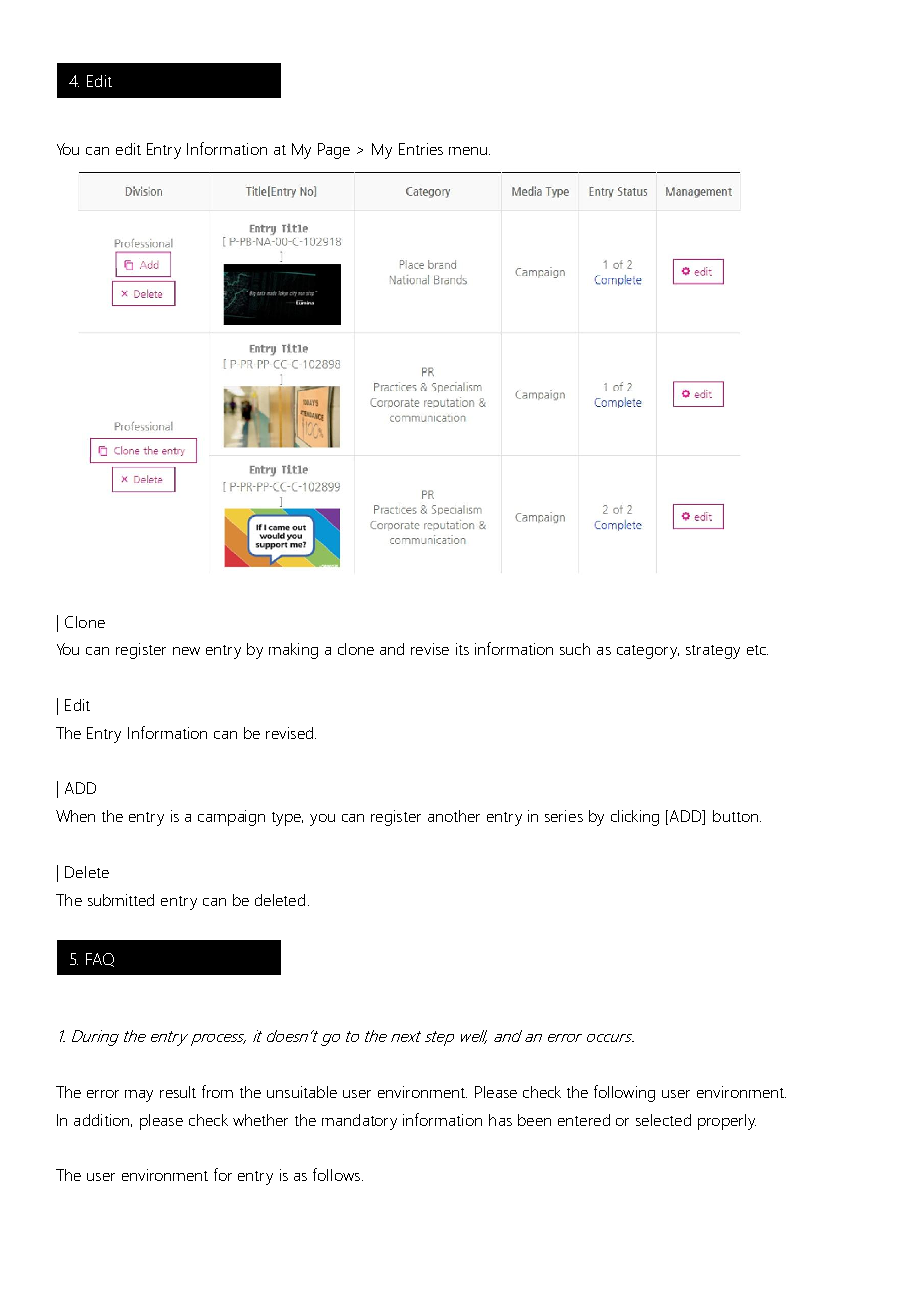 The image size is (924, 1308). I want to click on menu, so click(469, 151).
